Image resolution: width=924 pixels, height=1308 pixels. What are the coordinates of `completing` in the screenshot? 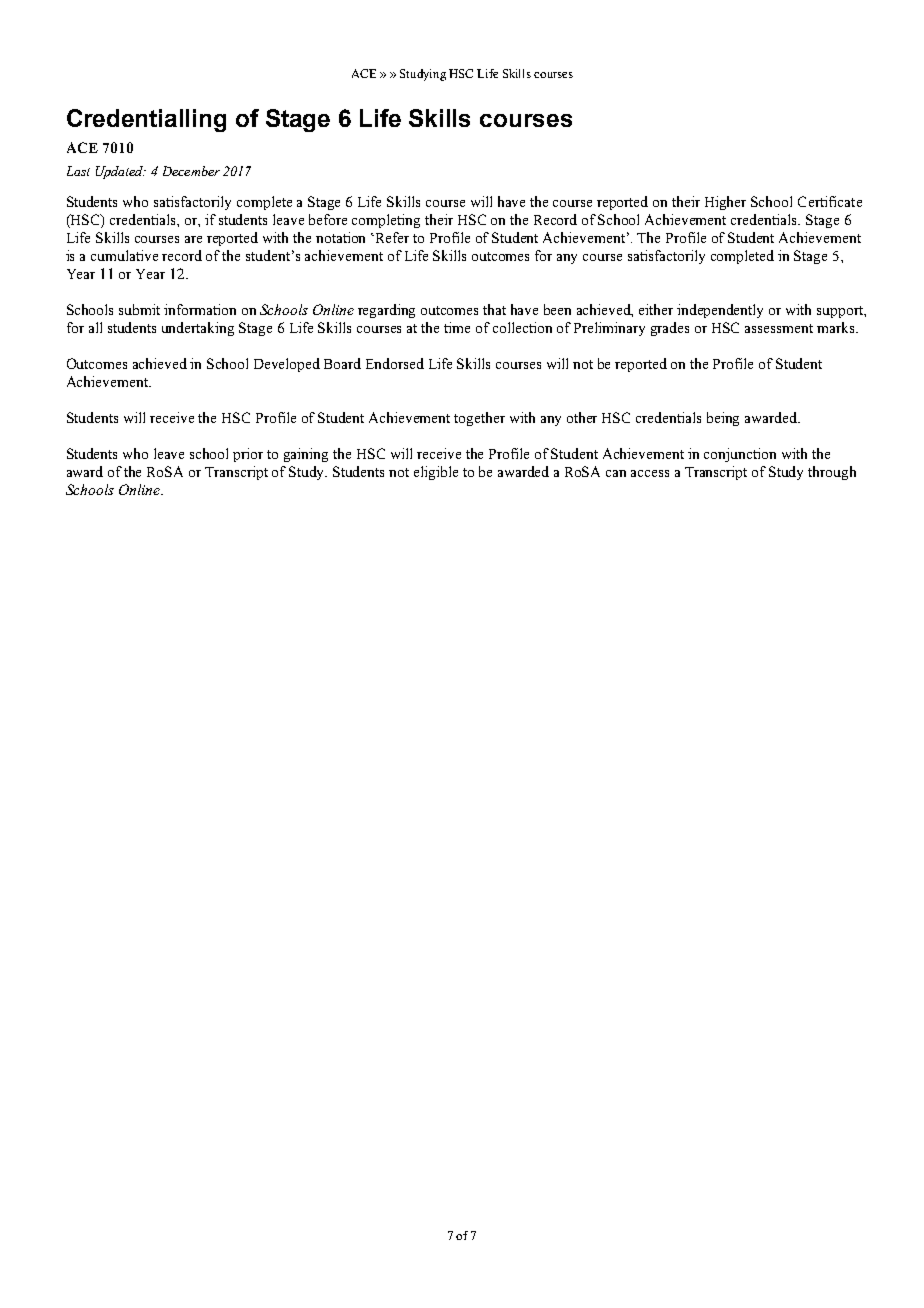 It's located at (386, 221).
